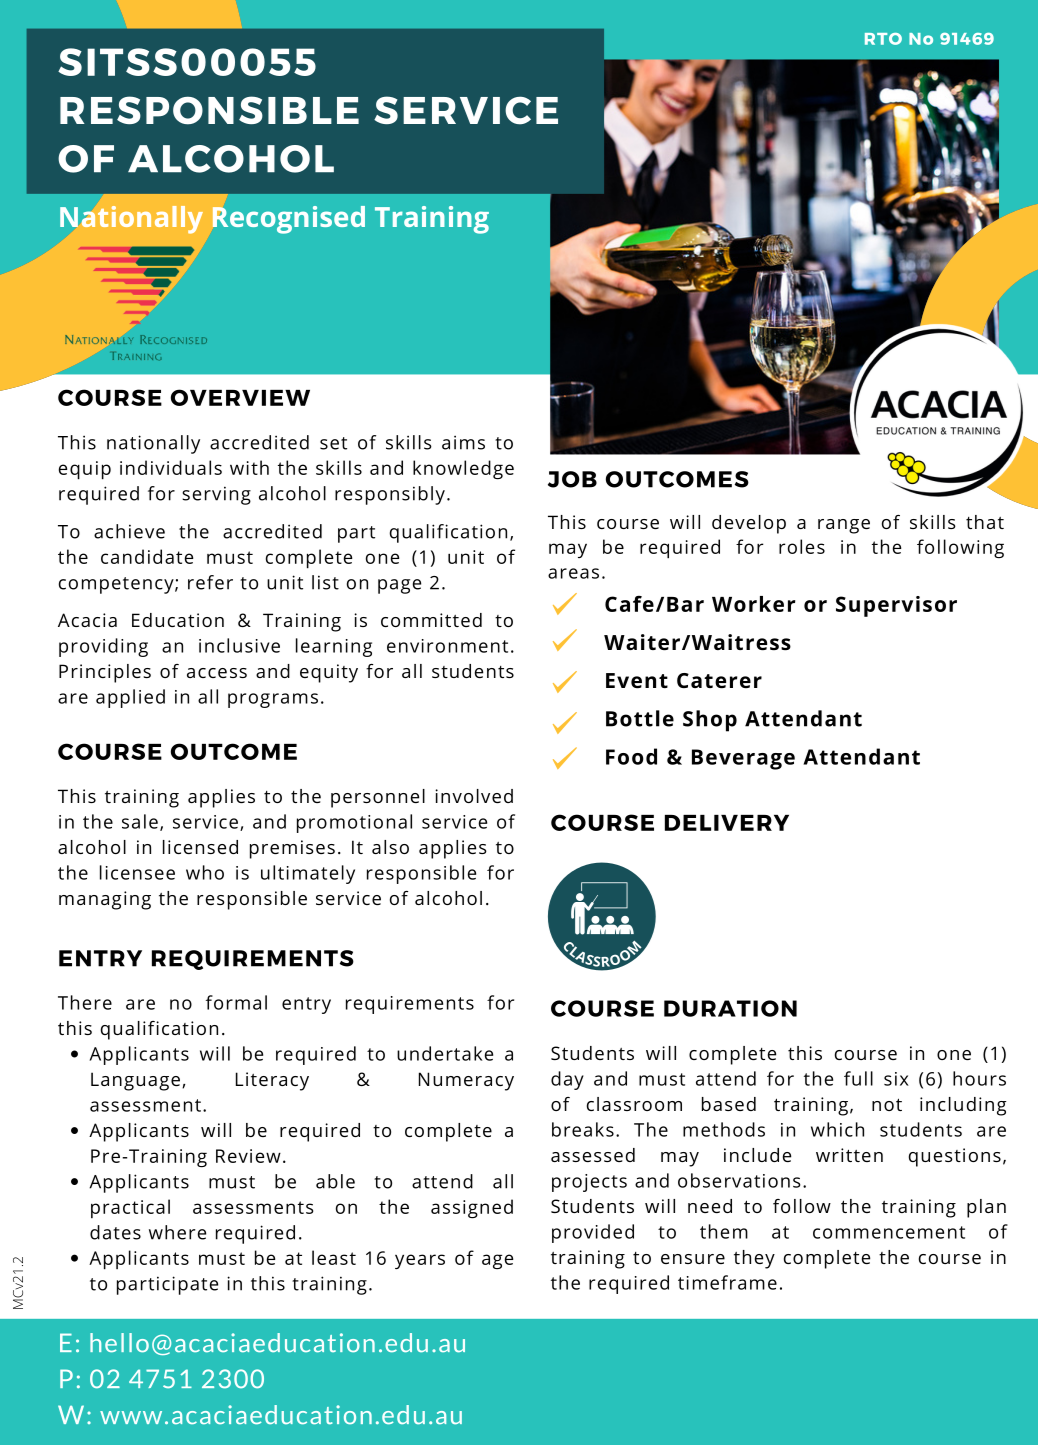 The height and width of the screenshot is (1445, 1038). Describe the element at coordinates (896, 606) in the screenshot. I see `Supervisor` at that location.
